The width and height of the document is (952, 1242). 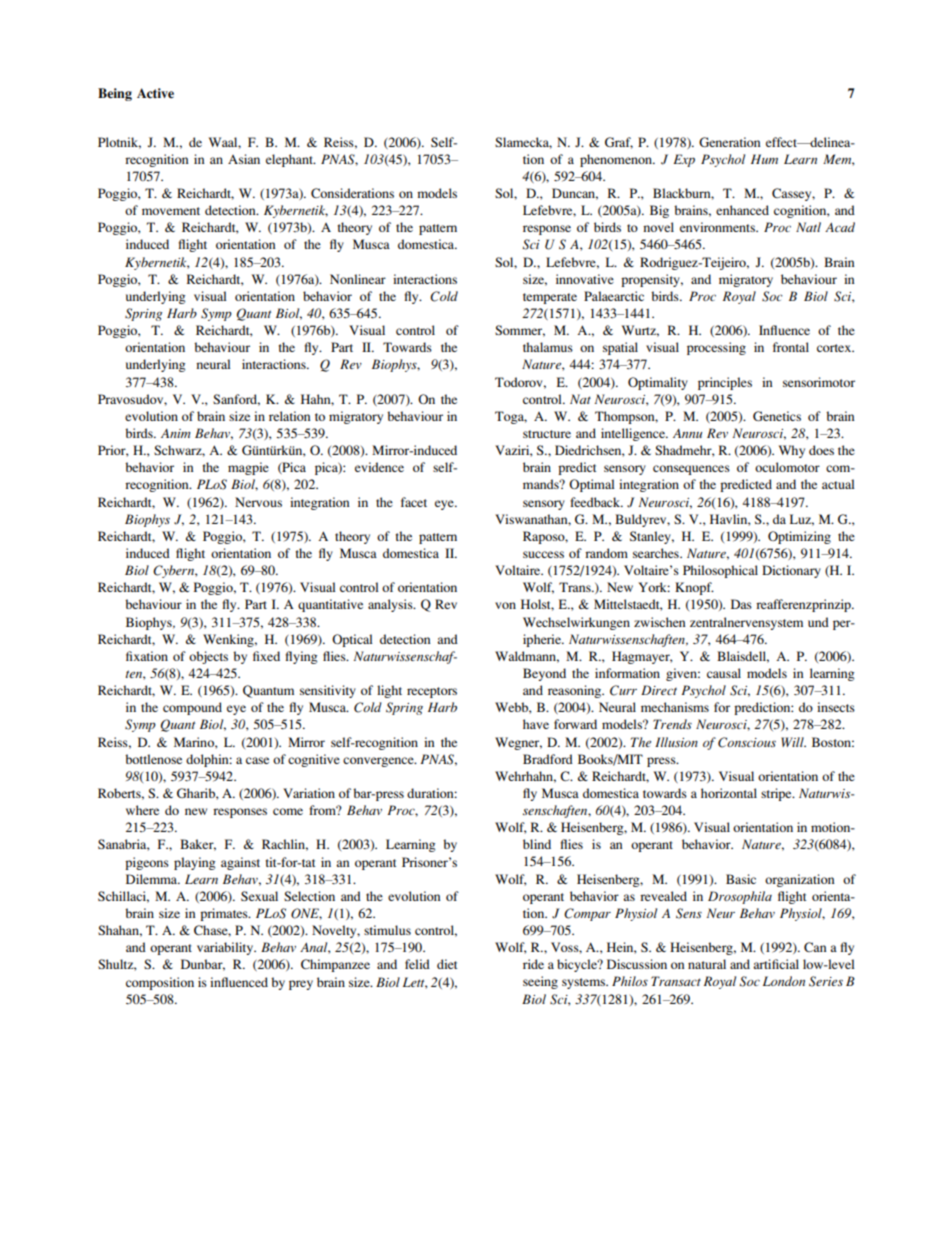 I want to click on Dunbar, so click(x=203, y=965).
